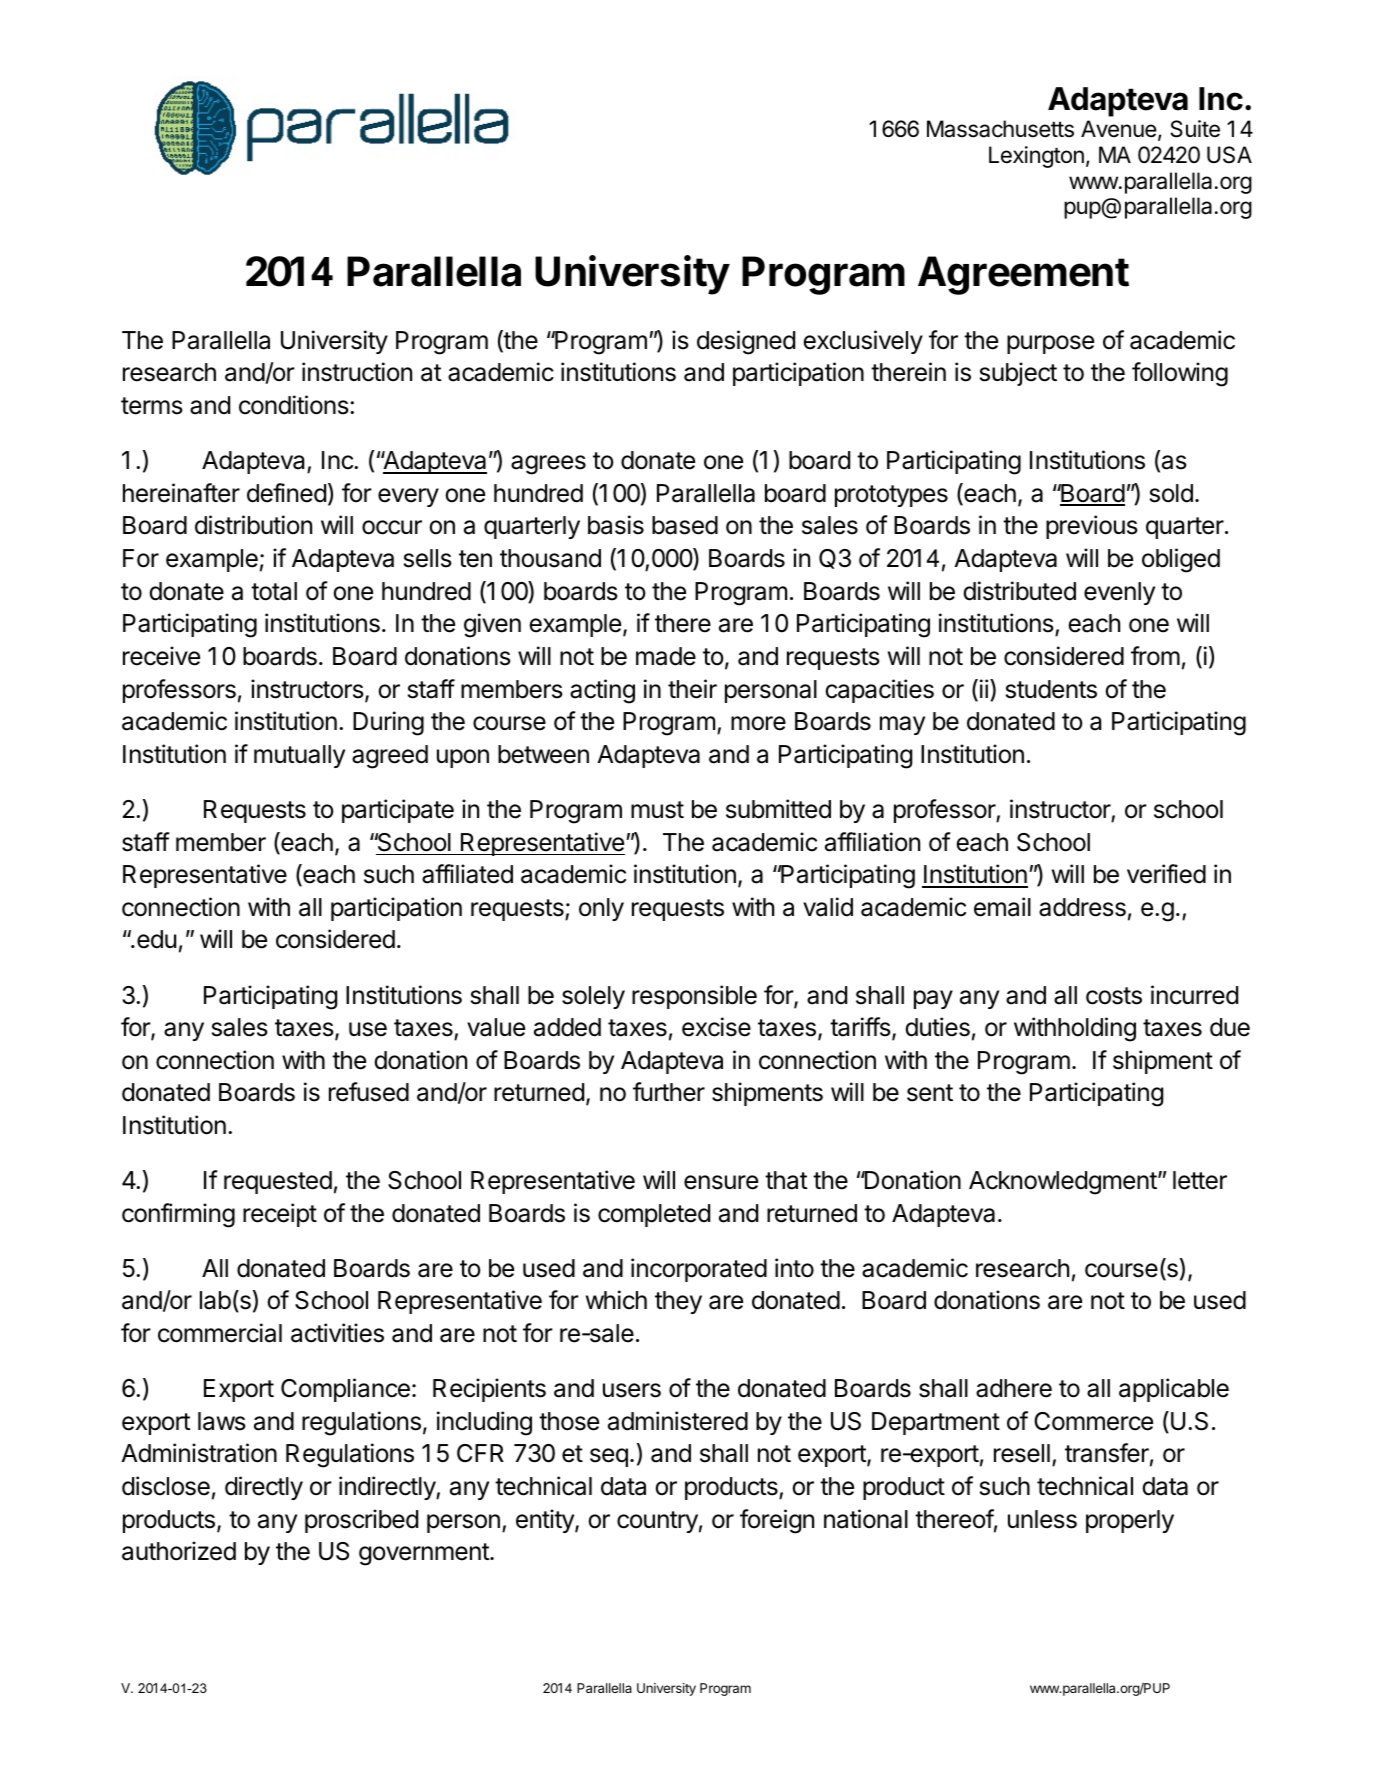  Describe the element at coordinates (357, 372) in the screenshot. I see `instruction` at that location.
